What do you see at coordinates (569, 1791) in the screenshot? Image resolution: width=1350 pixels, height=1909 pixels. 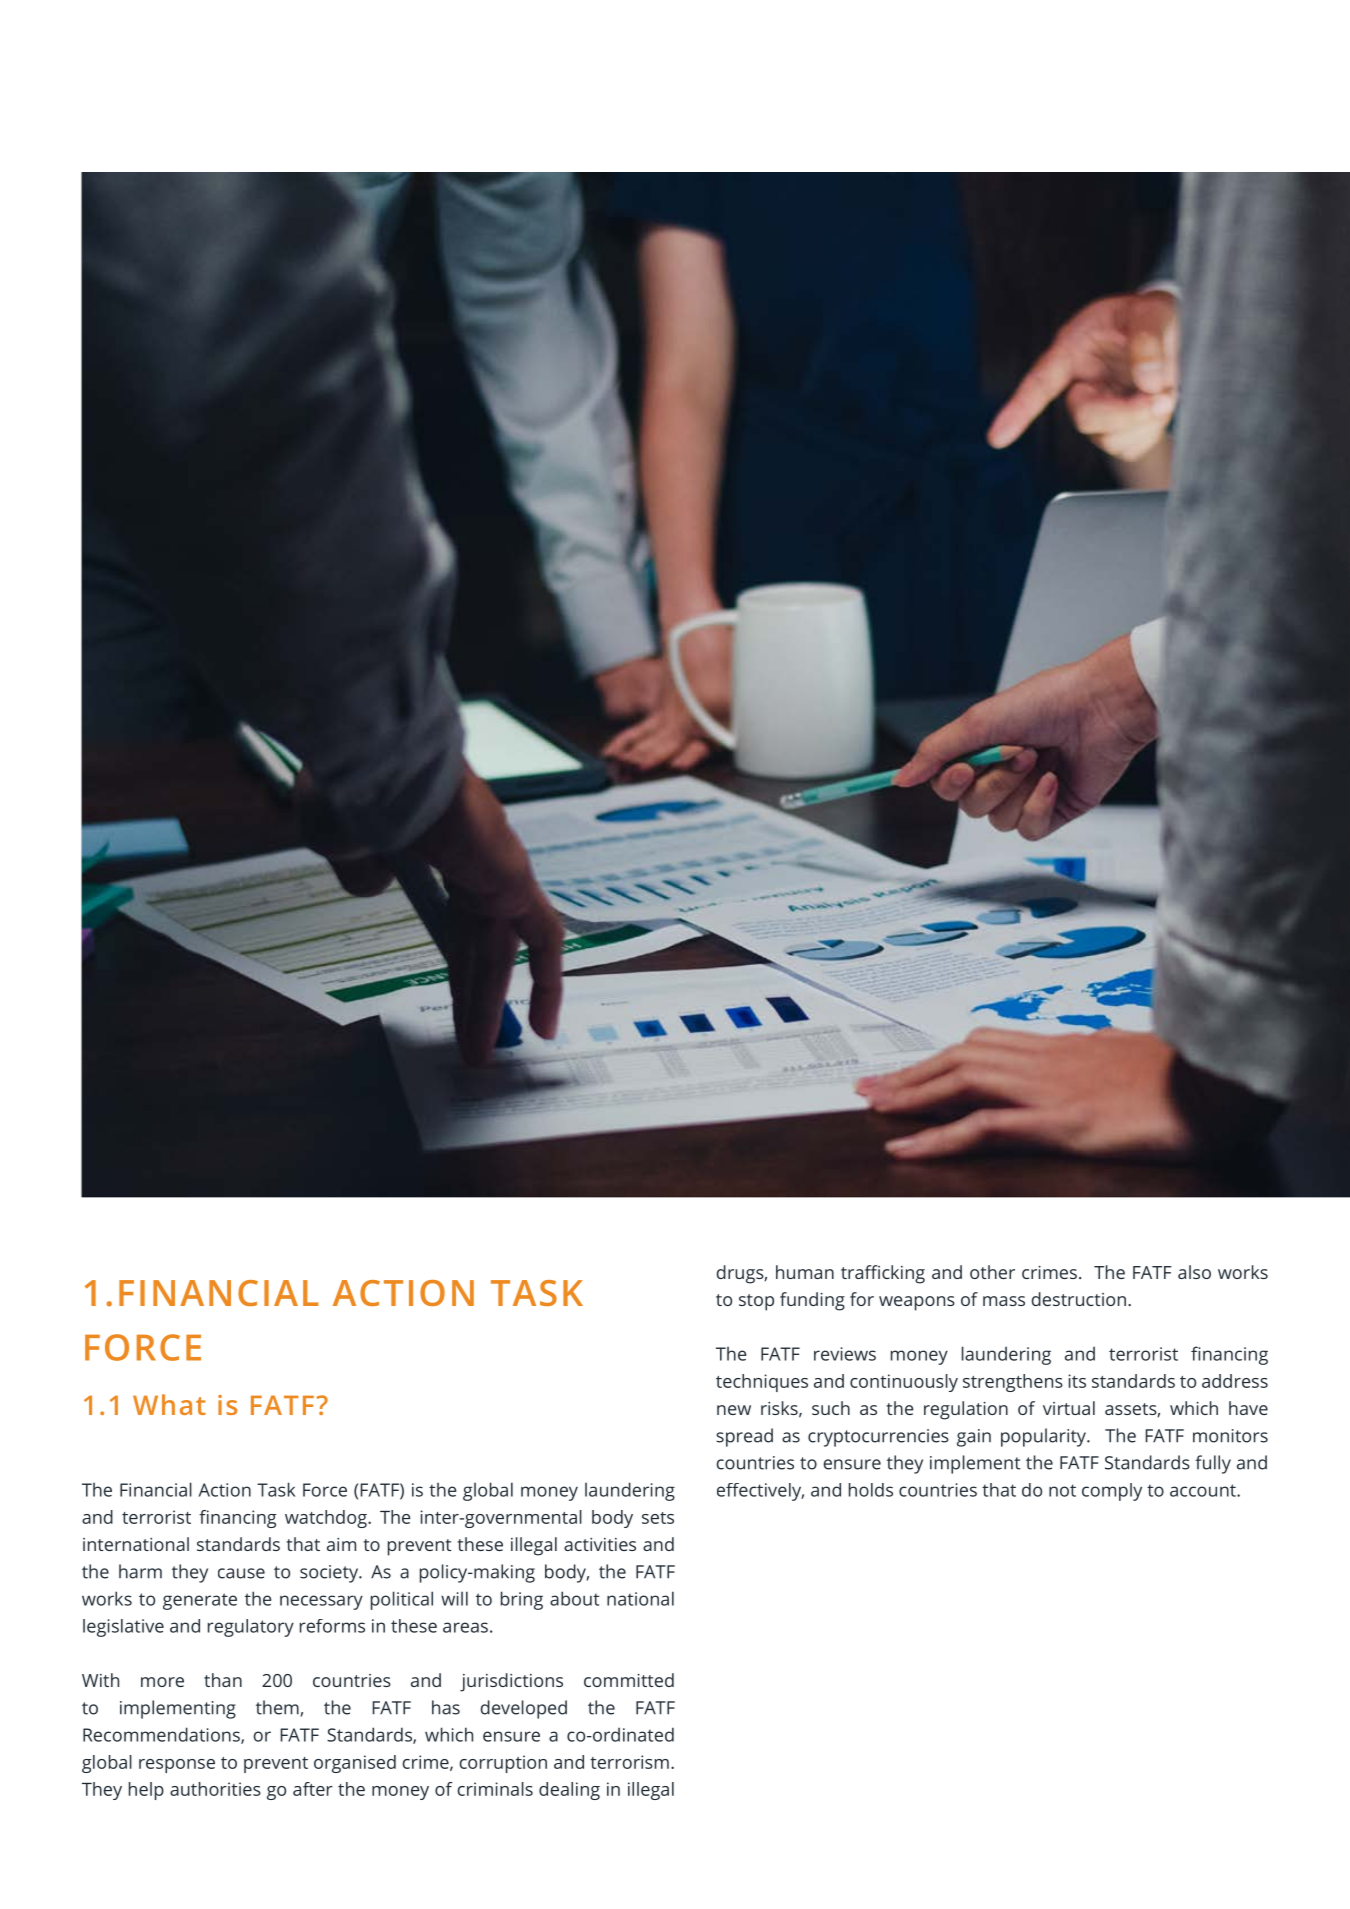 I see `dealing` at bounding box center [569, 1791].
